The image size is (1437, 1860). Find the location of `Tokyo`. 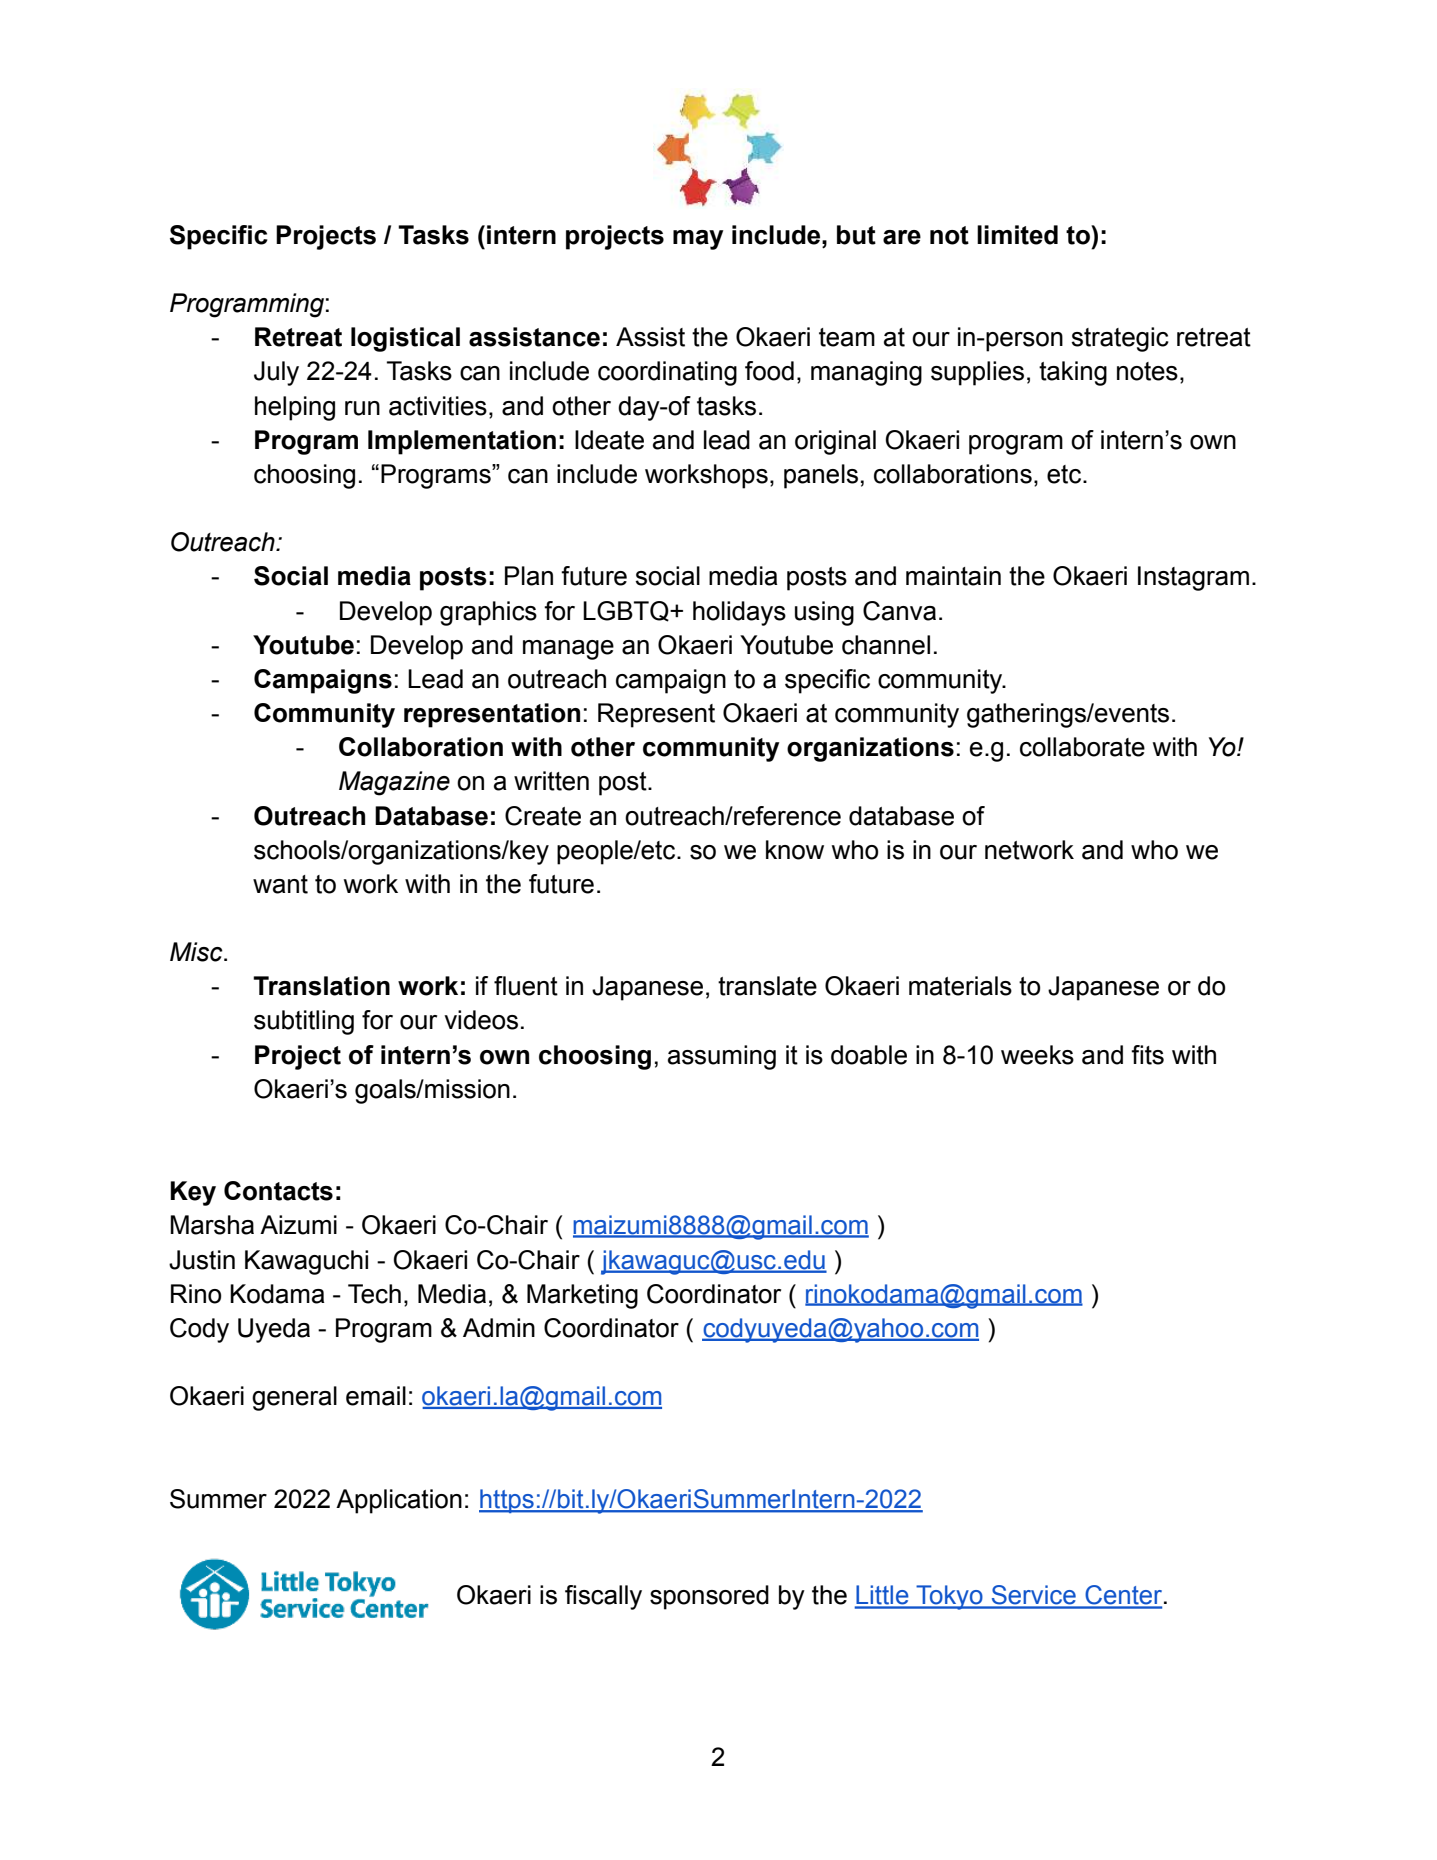

Tokyo is located at coordinates (949, 1597).
